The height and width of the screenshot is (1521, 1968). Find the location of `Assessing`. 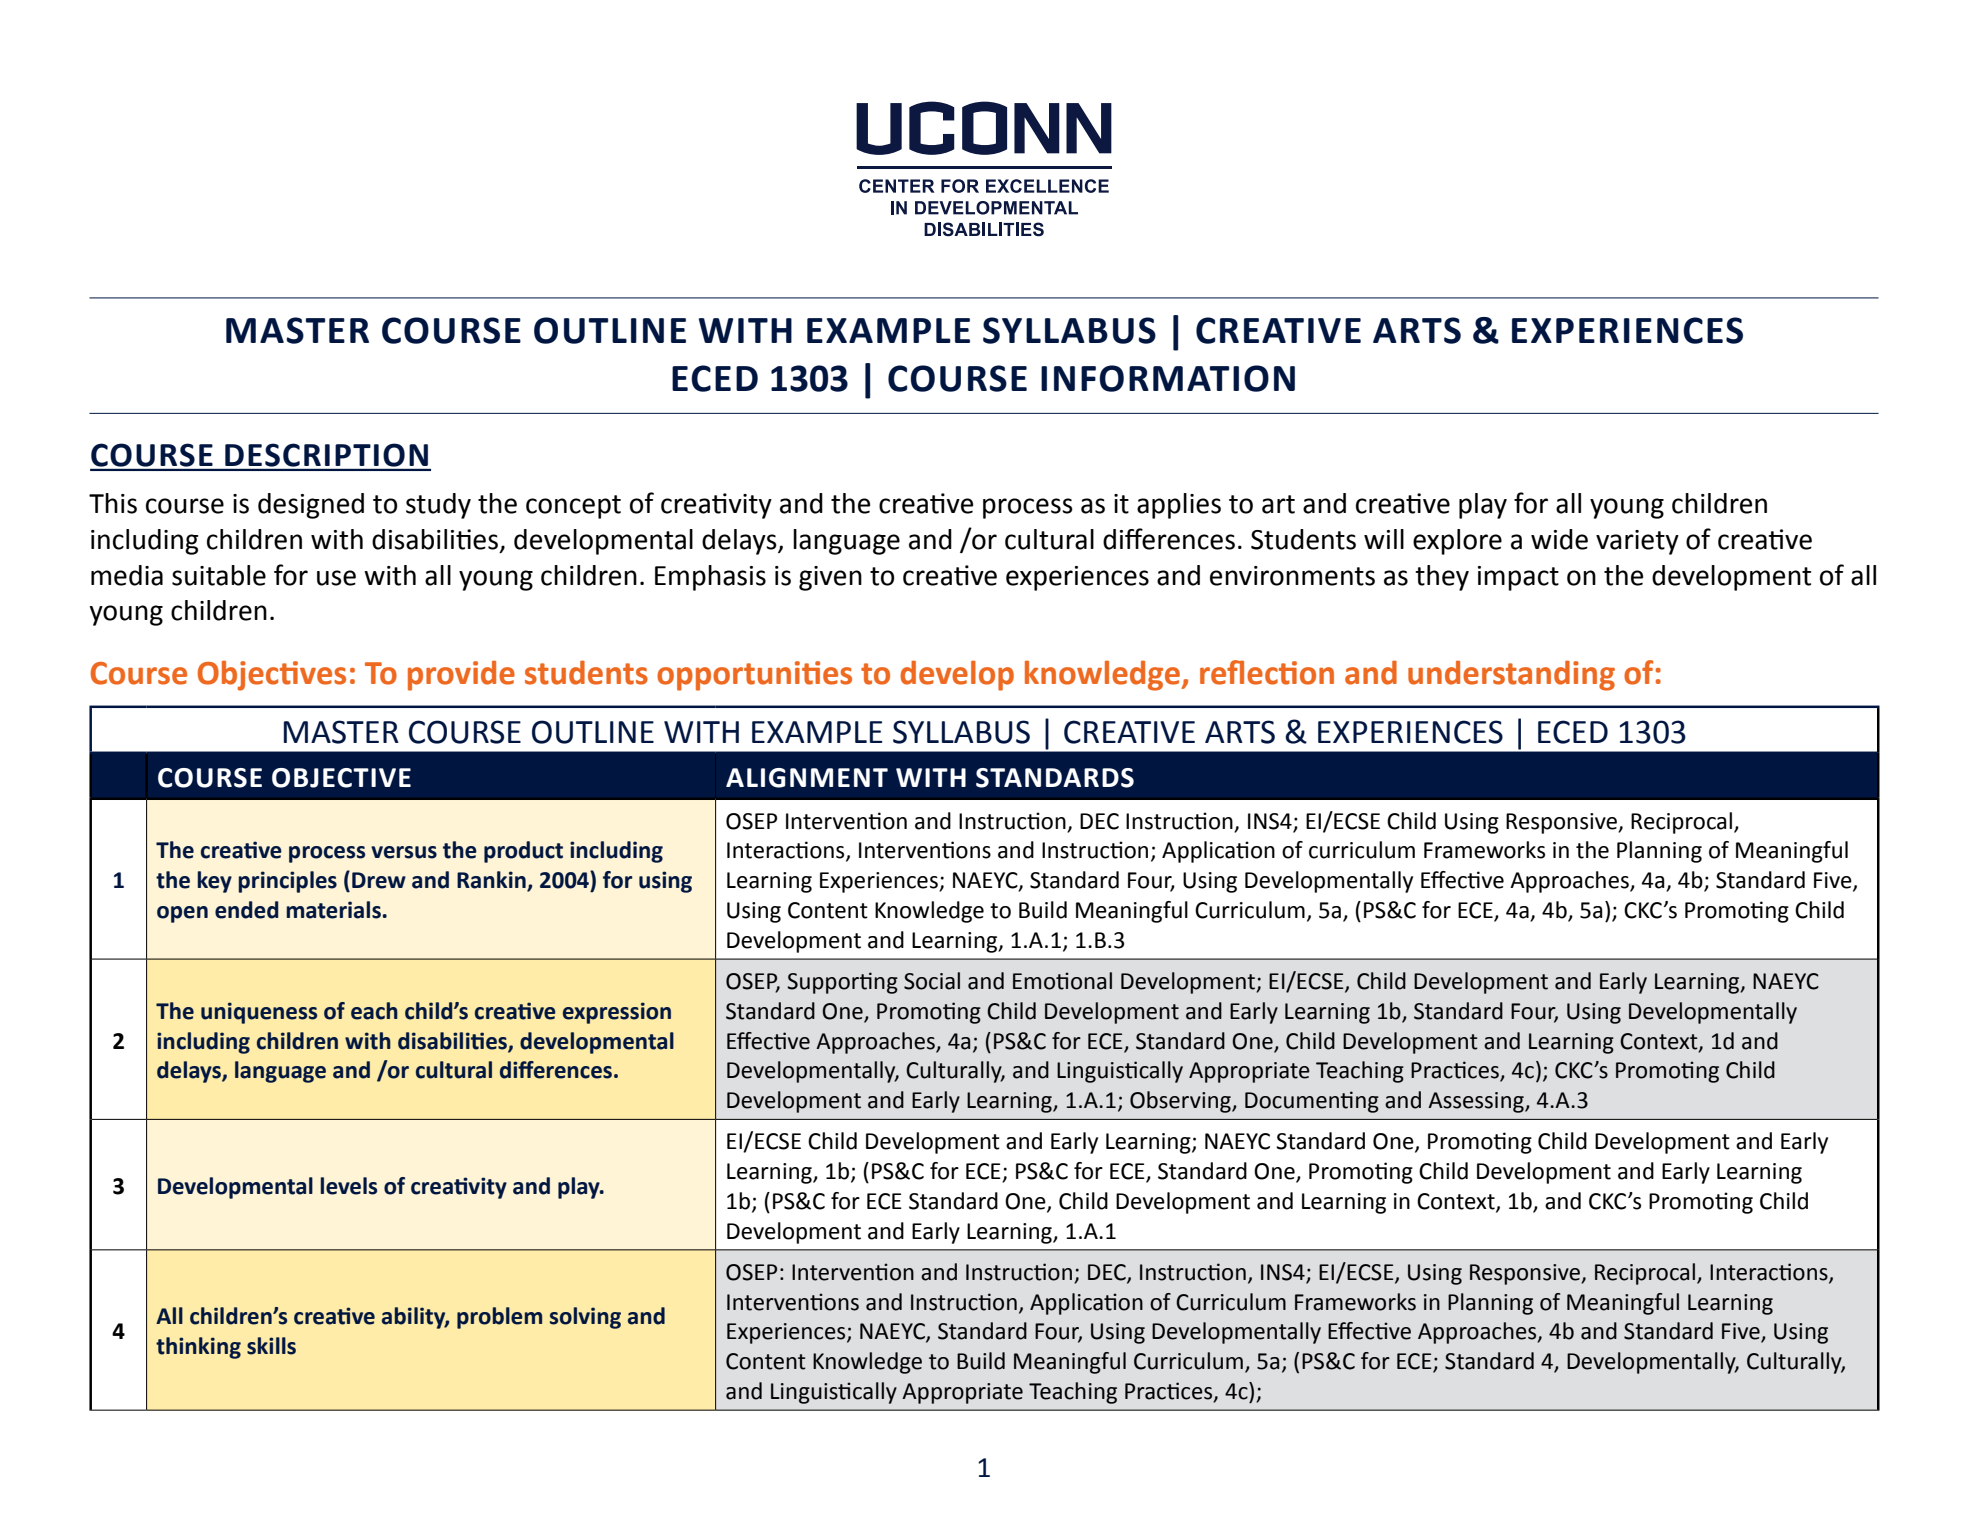

Assessing is located at coordinates (1477, 1102).
